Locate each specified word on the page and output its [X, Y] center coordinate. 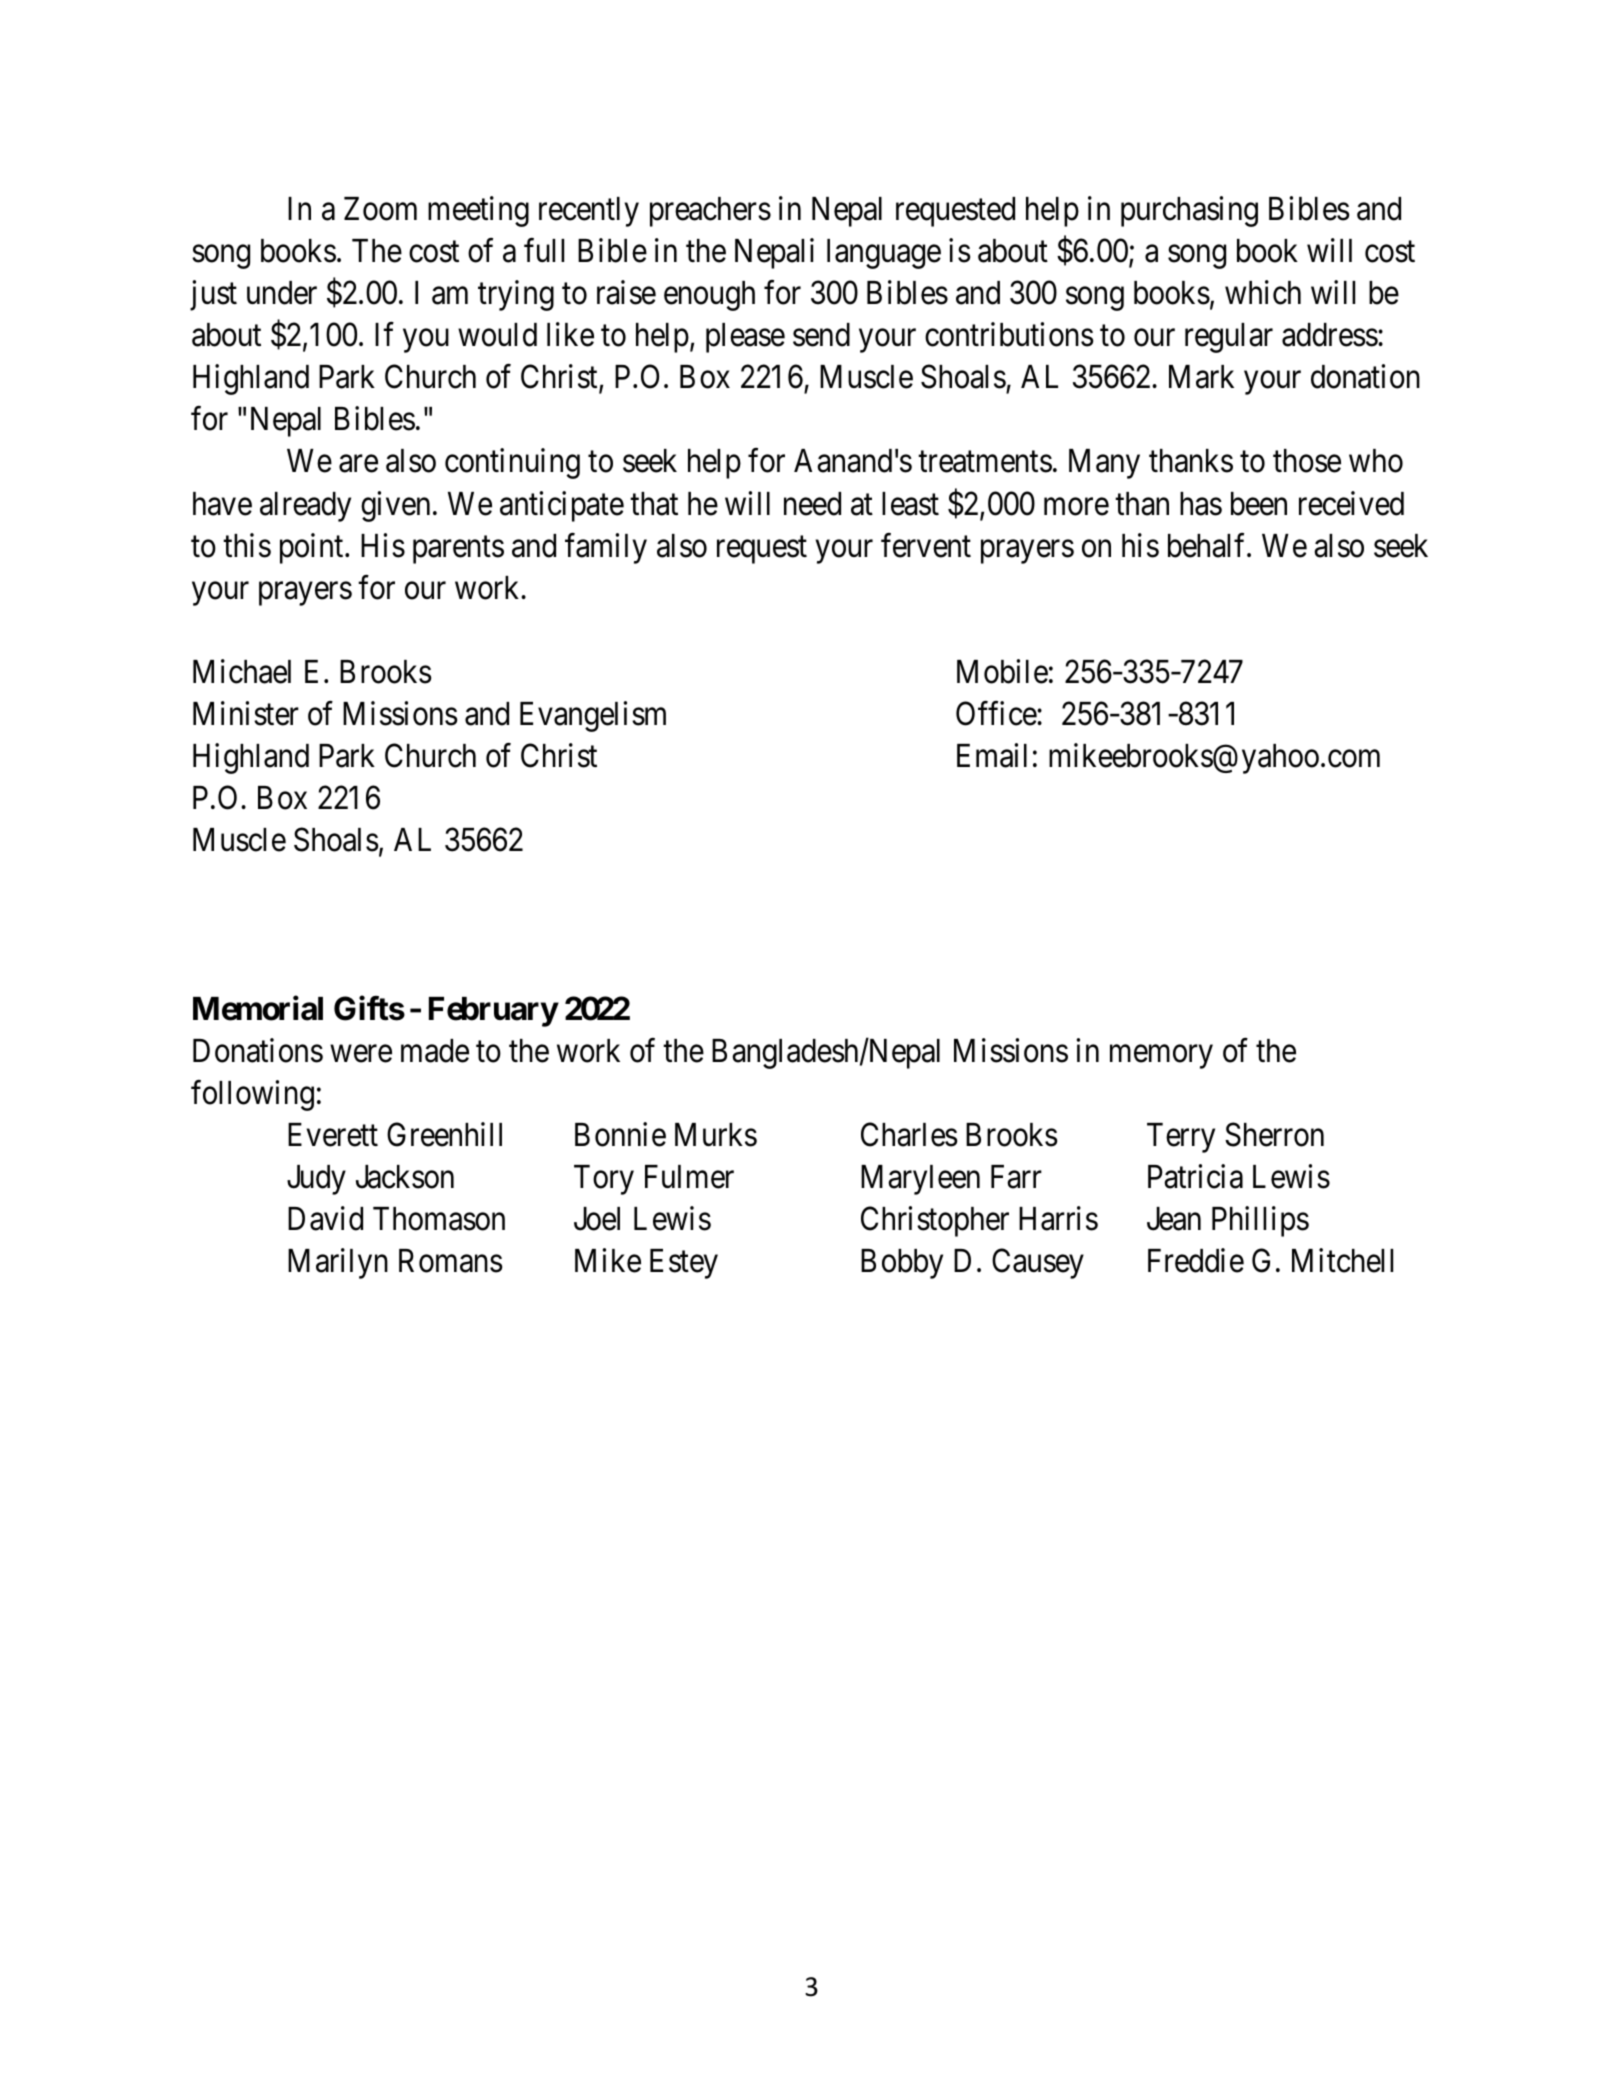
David [325, 1218]
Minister [246, 713]
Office [997, 713]
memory [1161, 1057]
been [1259, 504]
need [812, 504]
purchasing [1189, 211]
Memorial [258, 1008]
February [493, 1012]
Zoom [380, 209]
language [884, 254]
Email [992, 755]
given [395, 506]
